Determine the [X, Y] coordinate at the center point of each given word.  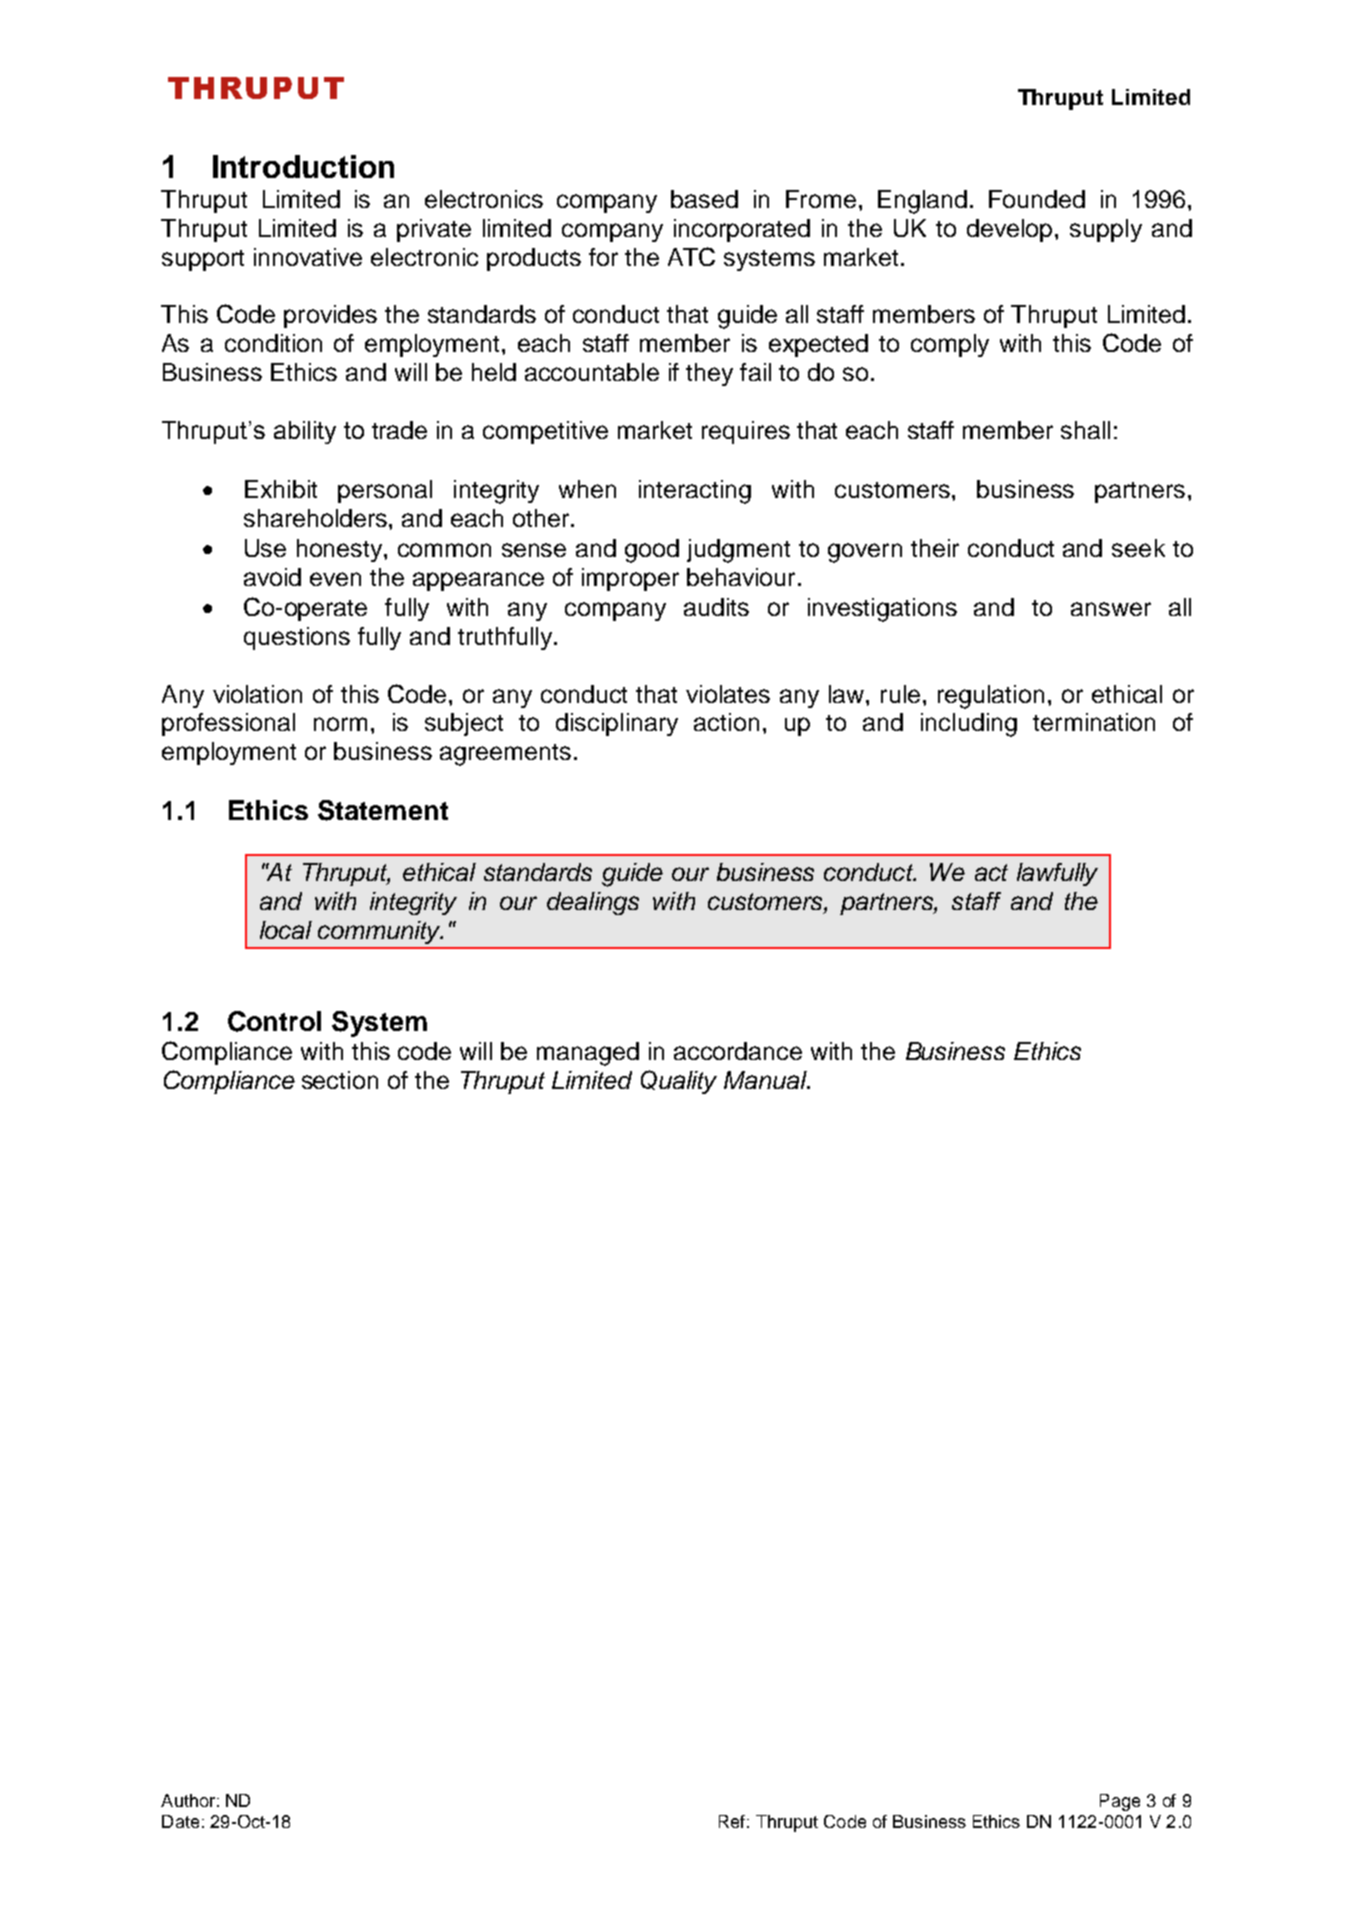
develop [1009, 230]
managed [588, 1054]
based [704, 199]
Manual [766, 1080]
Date [180, 1821]
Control [274, 1021]
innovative [308, 257]
